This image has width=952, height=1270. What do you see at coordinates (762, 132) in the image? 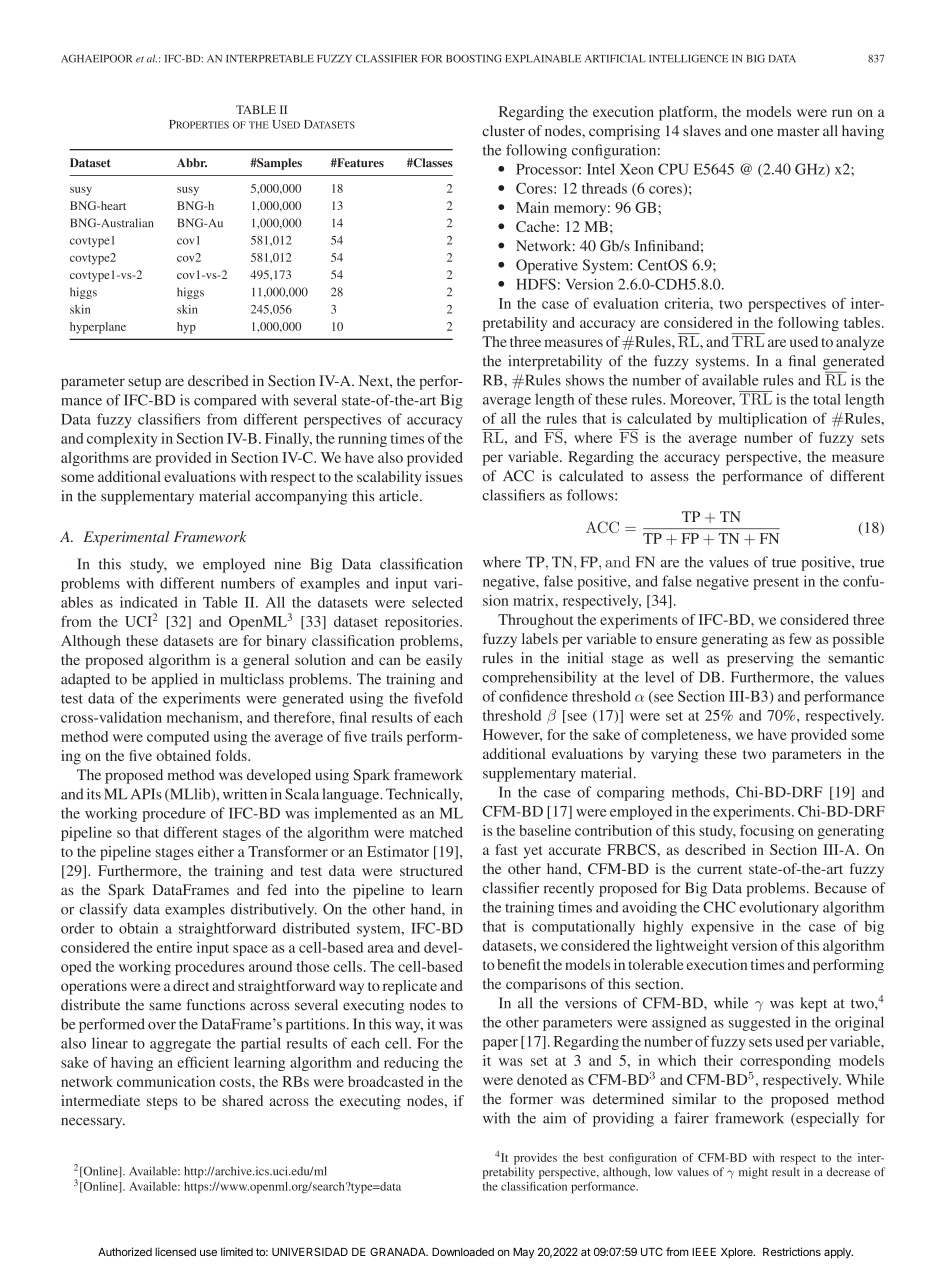
I see `one` at bounding box center [762, 132].
